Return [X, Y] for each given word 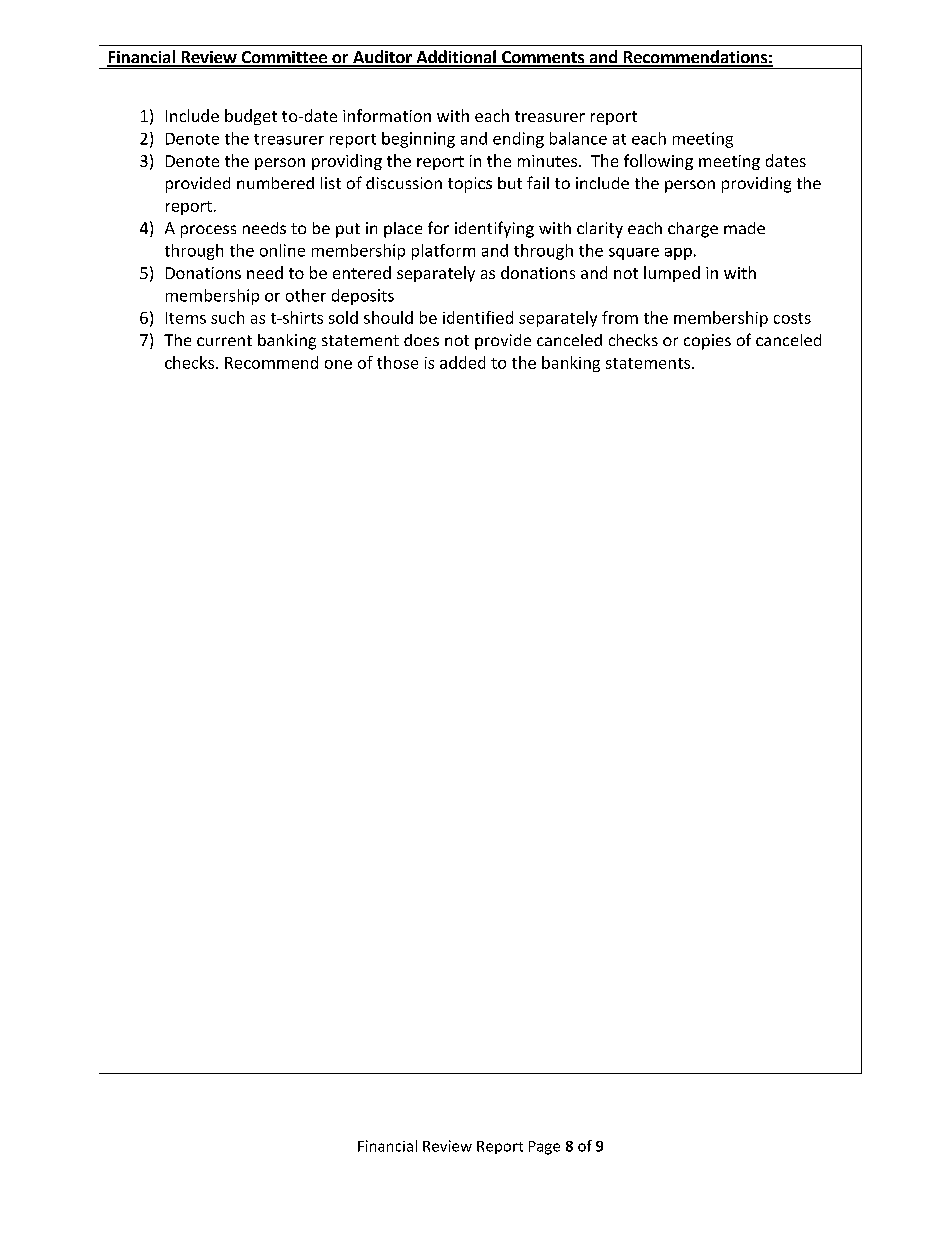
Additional [456, 58]
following [658, 162]
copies [707, 342]
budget [251, 117]
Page [544, 1148]
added [462, 362]
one [338, 364]
